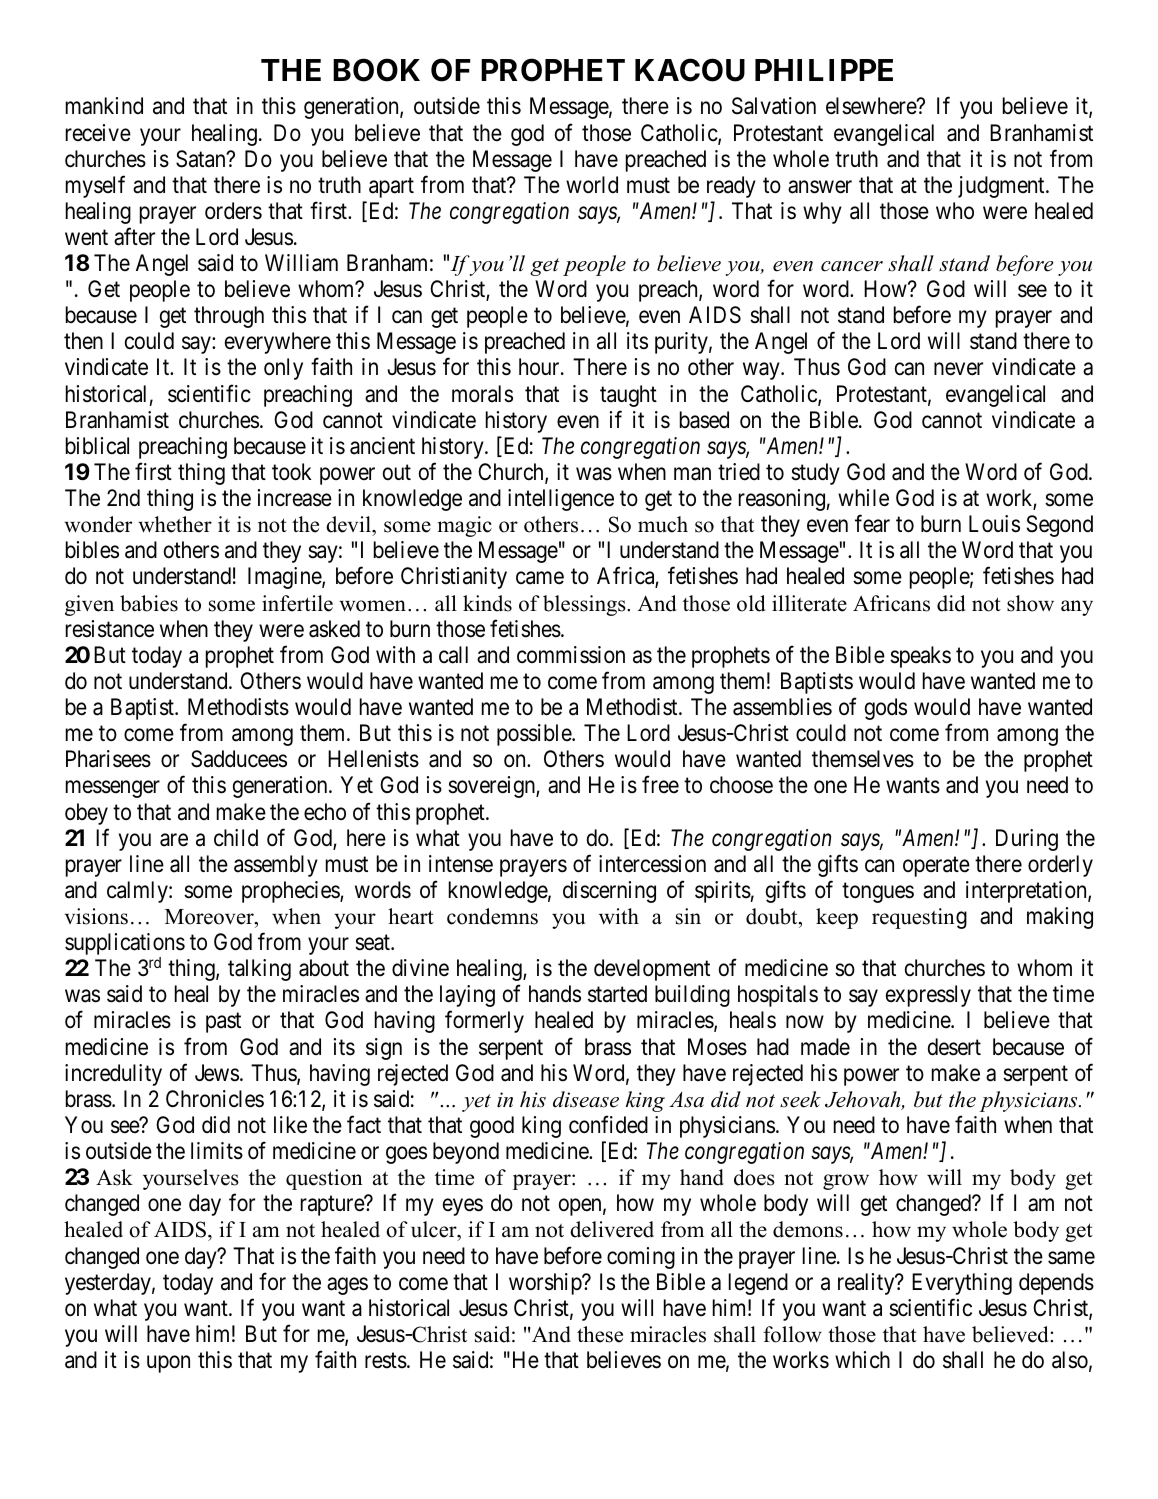  I want to click on requesting, so click(919, 918).
